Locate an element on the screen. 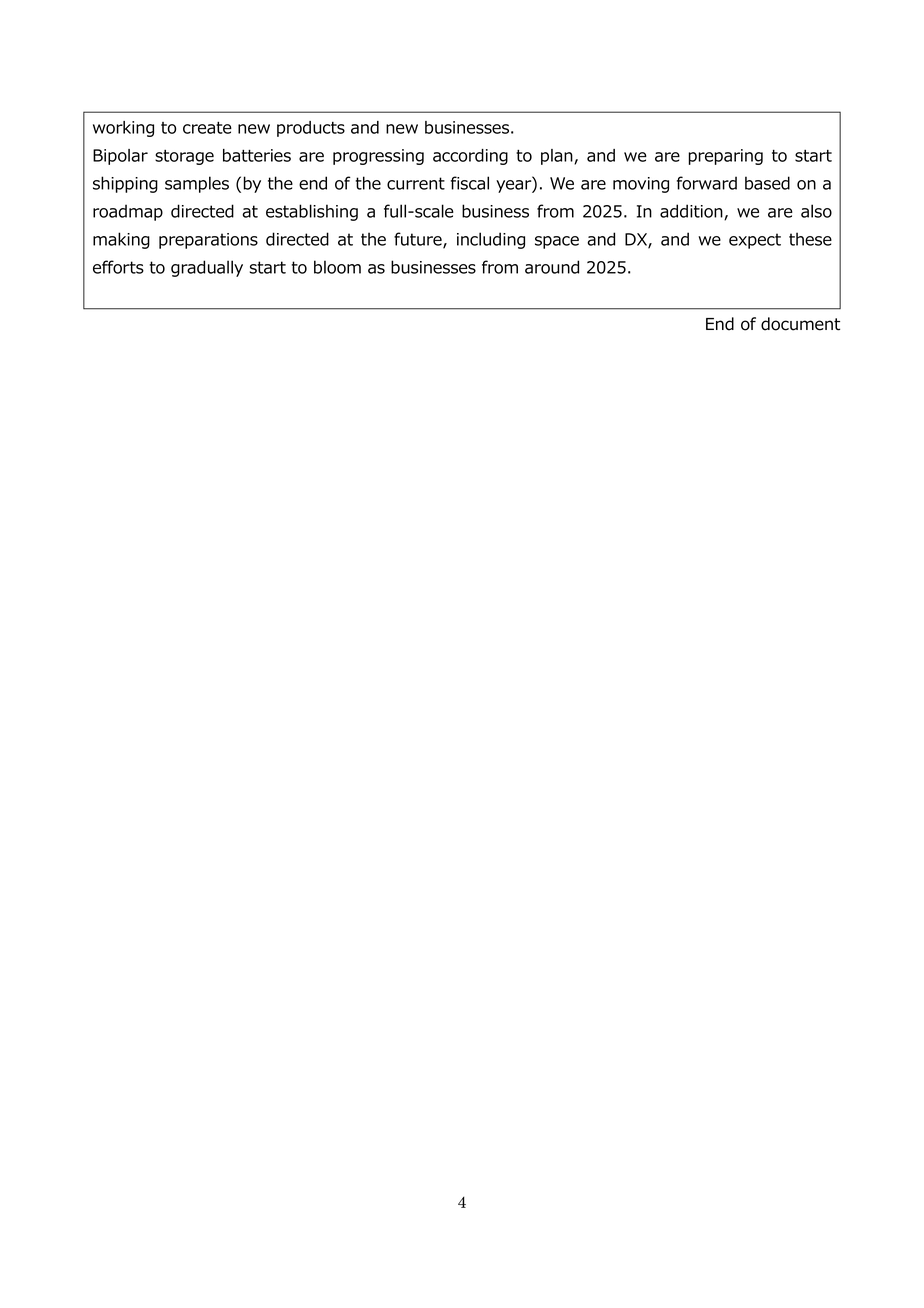 This screenshot has width=924, height=1308. fiscal is located at coordinates (470, 183).
